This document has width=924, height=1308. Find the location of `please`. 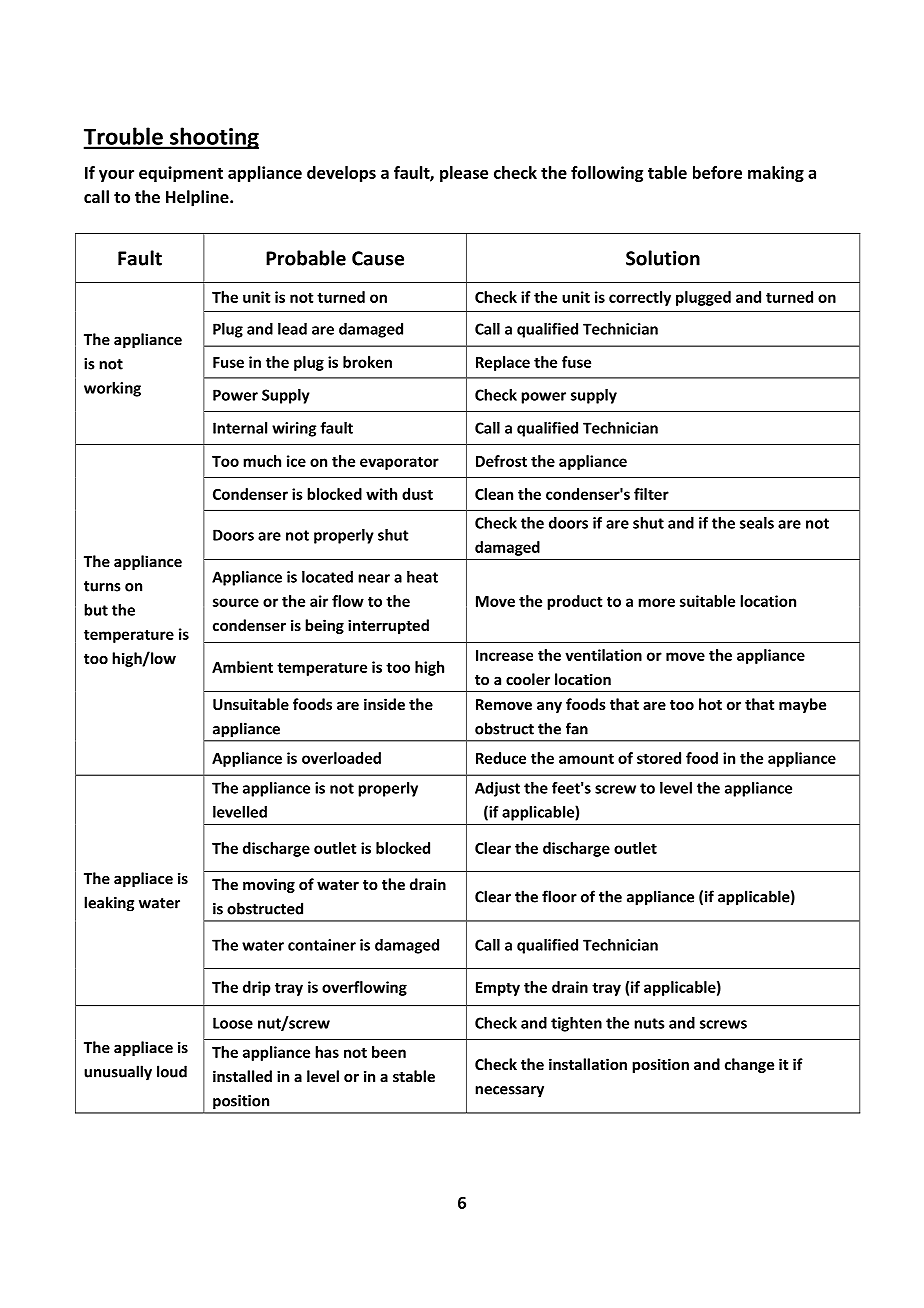

please is located at coordinates (464, 174).
